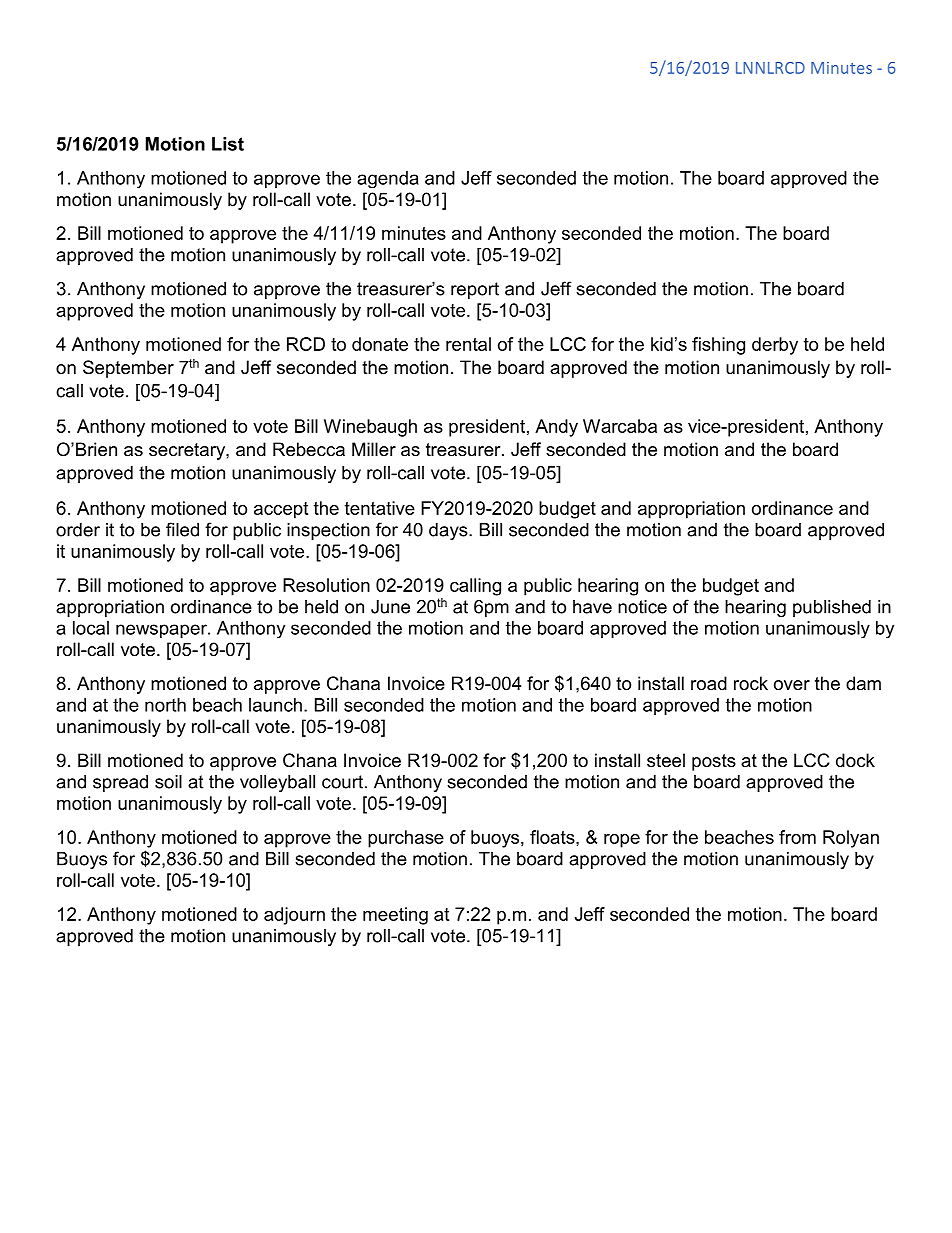  Describe the element at coordinates (165, 705) in the screenshot. I see `north` at that location.
